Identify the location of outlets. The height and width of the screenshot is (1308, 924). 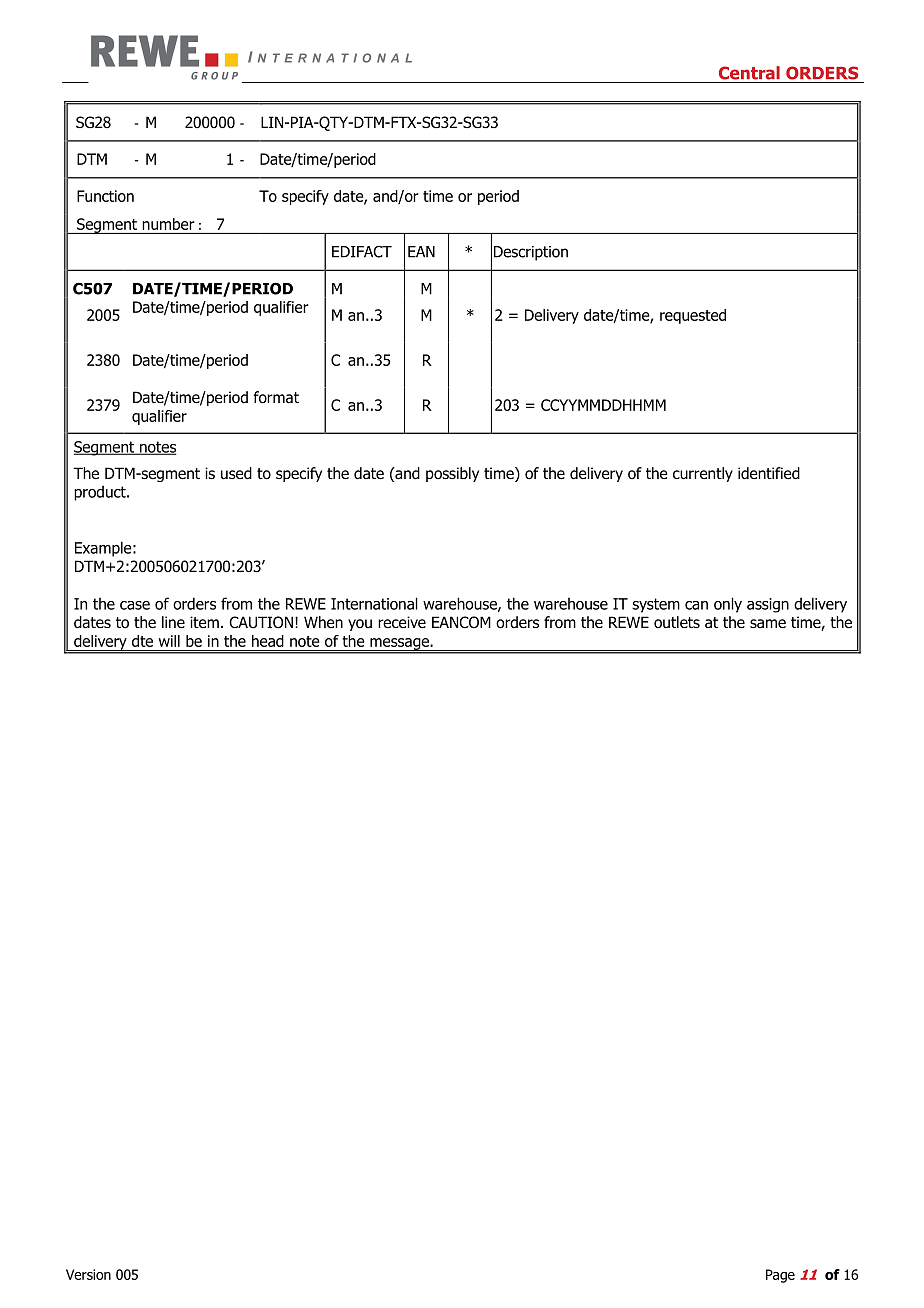
(677, 622).
